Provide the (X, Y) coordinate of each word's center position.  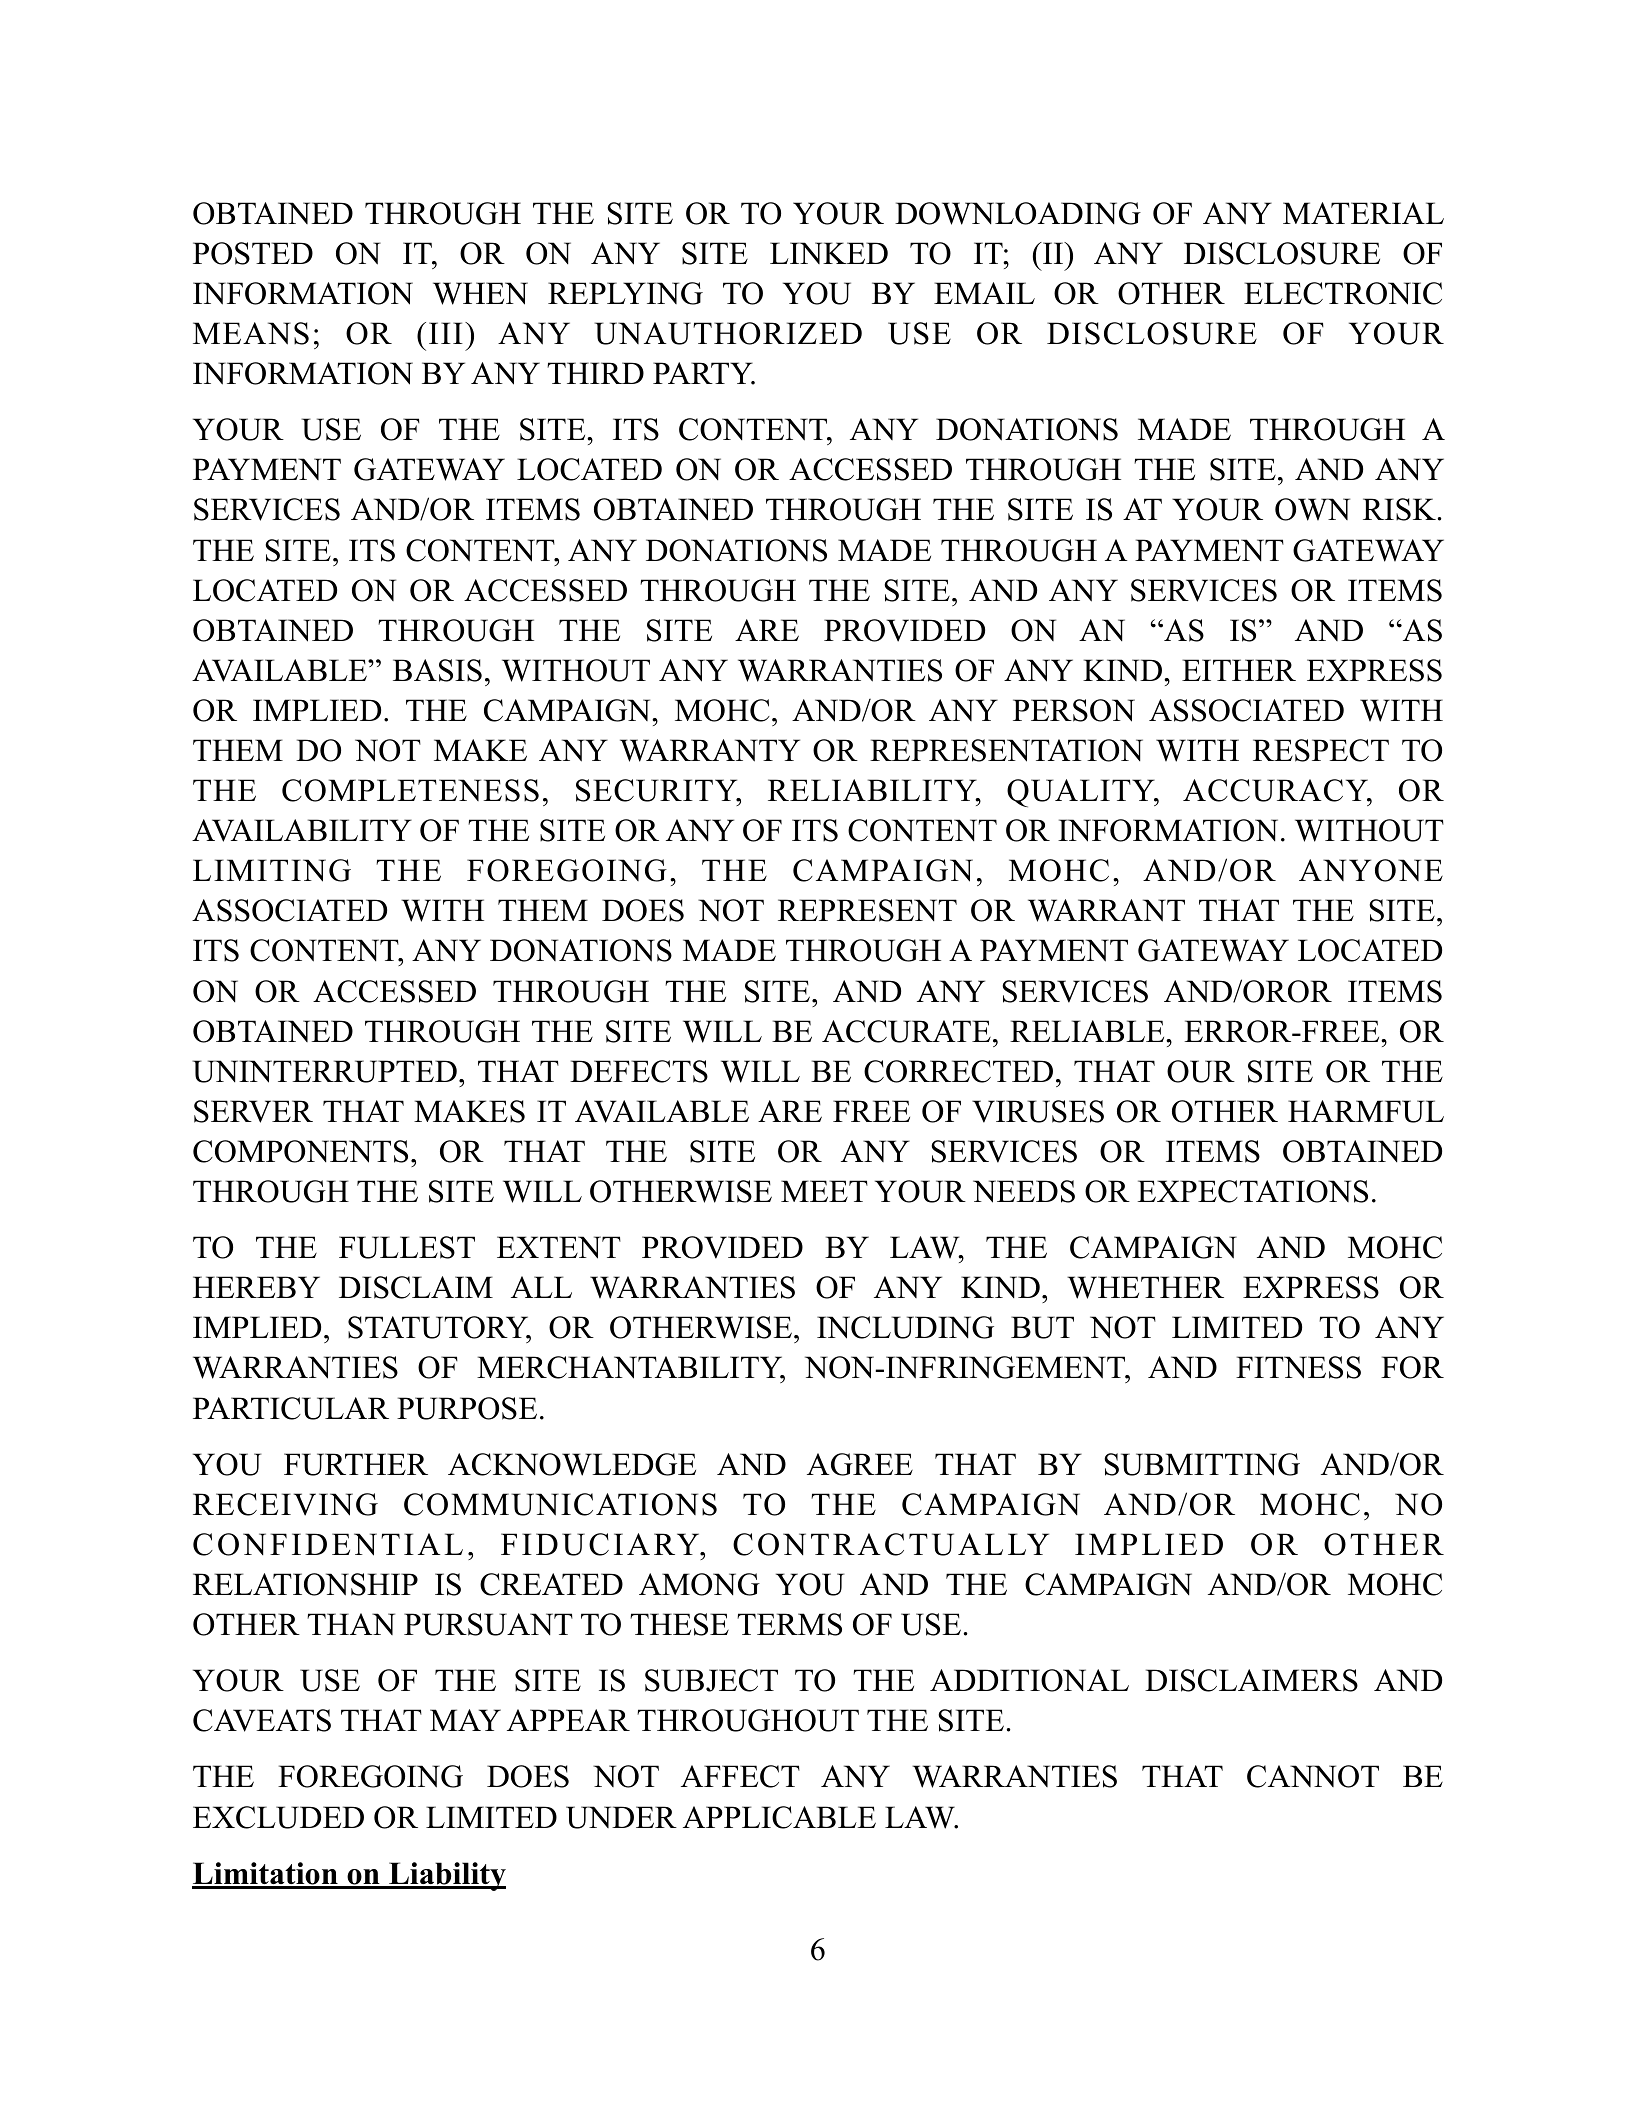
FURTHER (356, 1464)
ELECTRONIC (1343, 293)
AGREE (860, 1464)
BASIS (437, 670)
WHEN (480, 293)
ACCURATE (906, 1031)
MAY (465, 1720)
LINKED (829, 253)
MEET (824, 1191)
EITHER (1239, 670)
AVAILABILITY (302, 830)
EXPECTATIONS (1252, 1191)
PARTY (704, 373)
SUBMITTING (1202, 1464)
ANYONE (1371, 870)
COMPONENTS (300, 1151)
